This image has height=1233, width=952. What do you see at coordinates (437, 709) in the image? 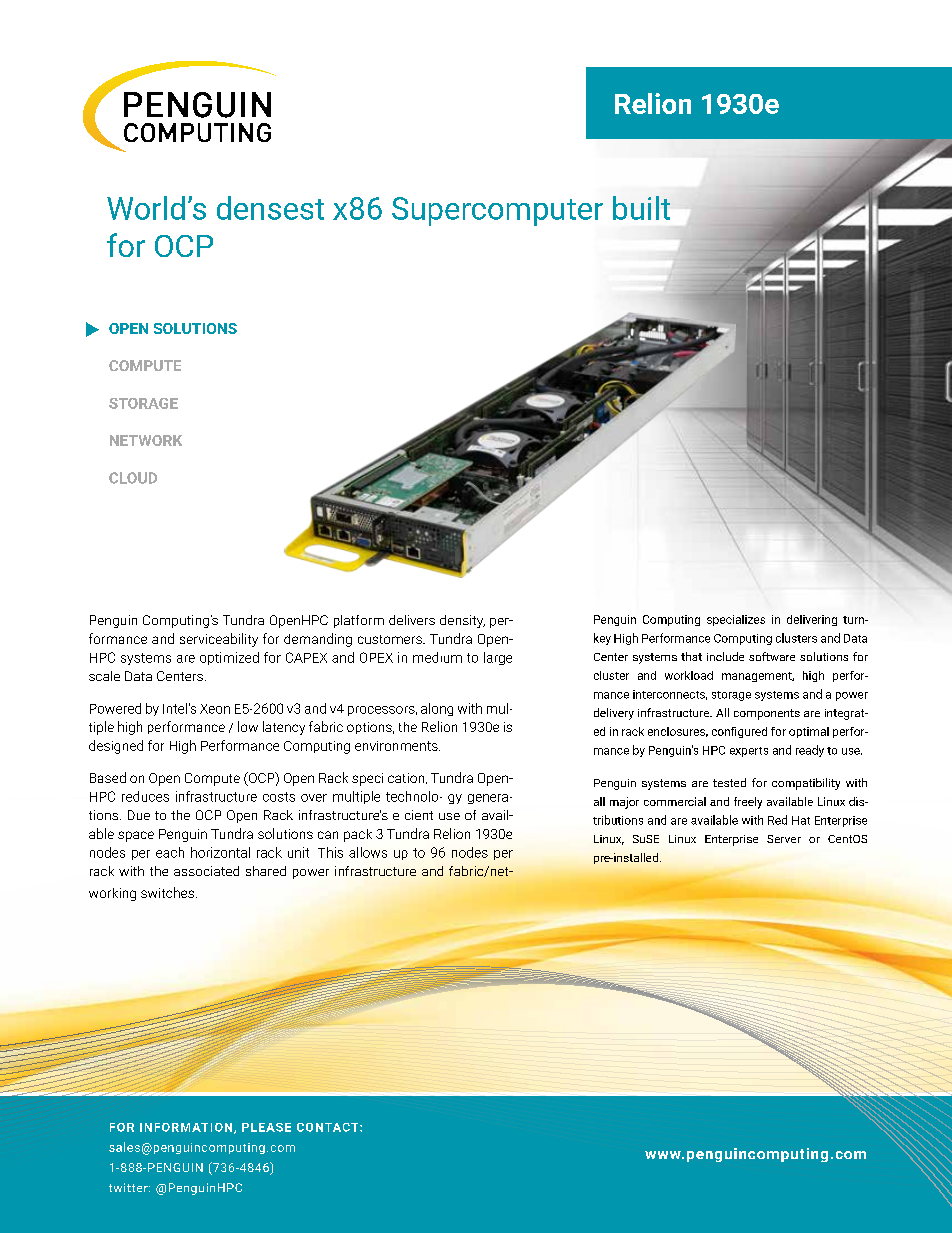
I see `along` at bounding box center [437, 709].
